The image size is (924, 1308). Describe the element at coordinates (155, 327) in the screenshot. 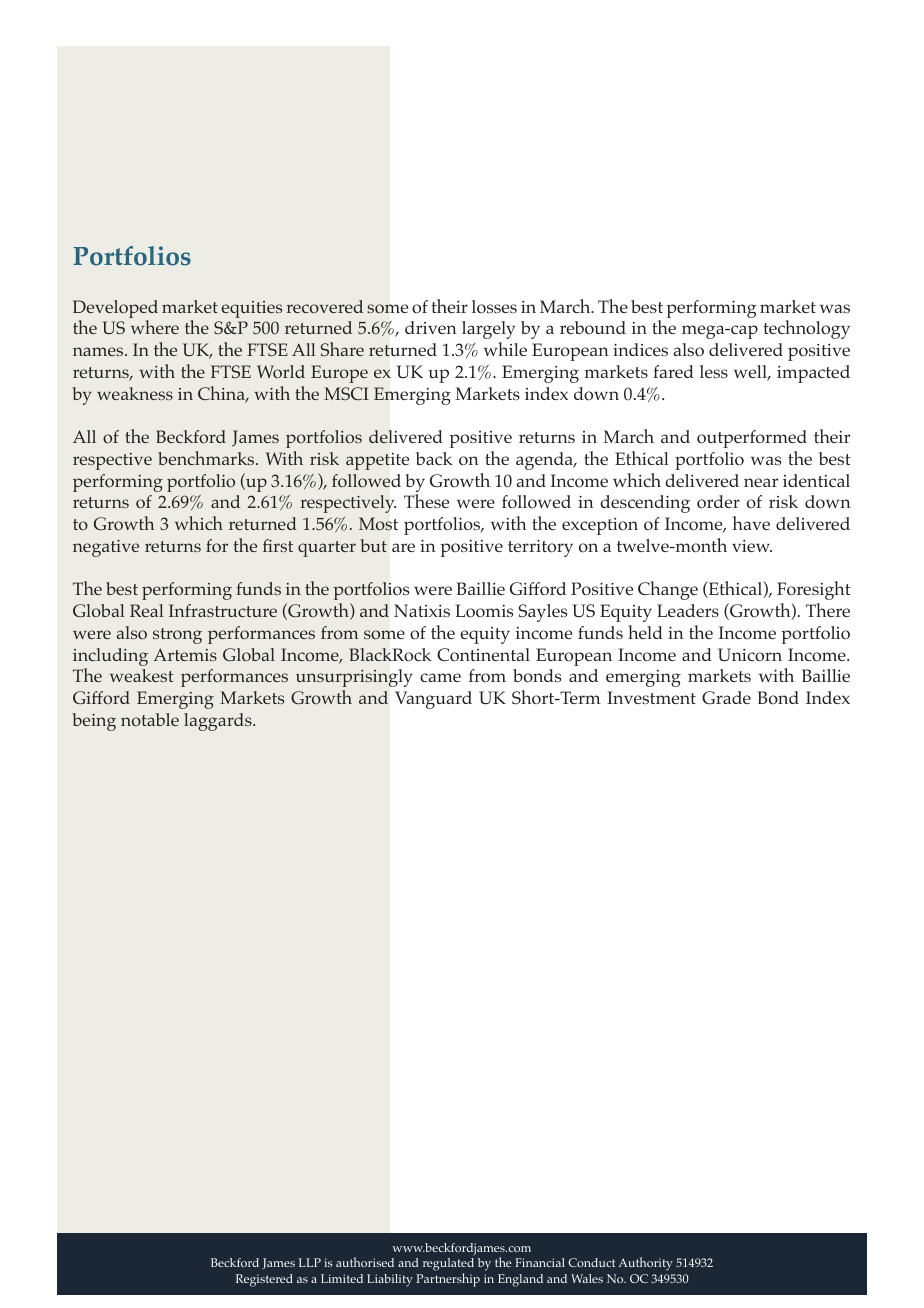

I see `where` at that location.
